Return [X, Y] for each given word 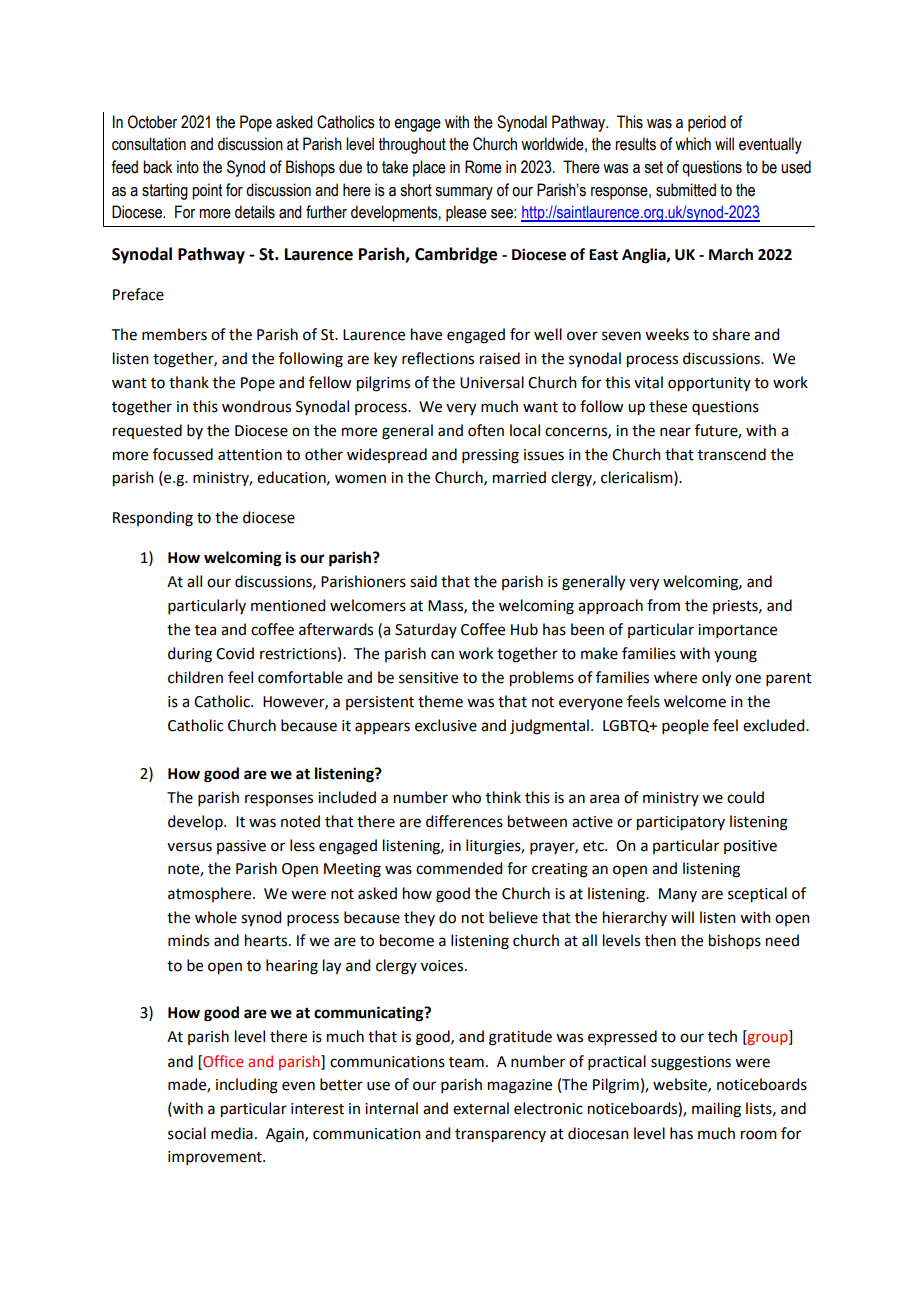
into [188, 167]
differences [464, 821]
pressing [490, 456]
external [481, 1108]
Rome [483, 167]
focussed [183, 454]
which [693, 144]
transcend [732, 454]
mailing [716, 1110]
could [745, 797]
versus [189, 847]
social [187, 1133]
